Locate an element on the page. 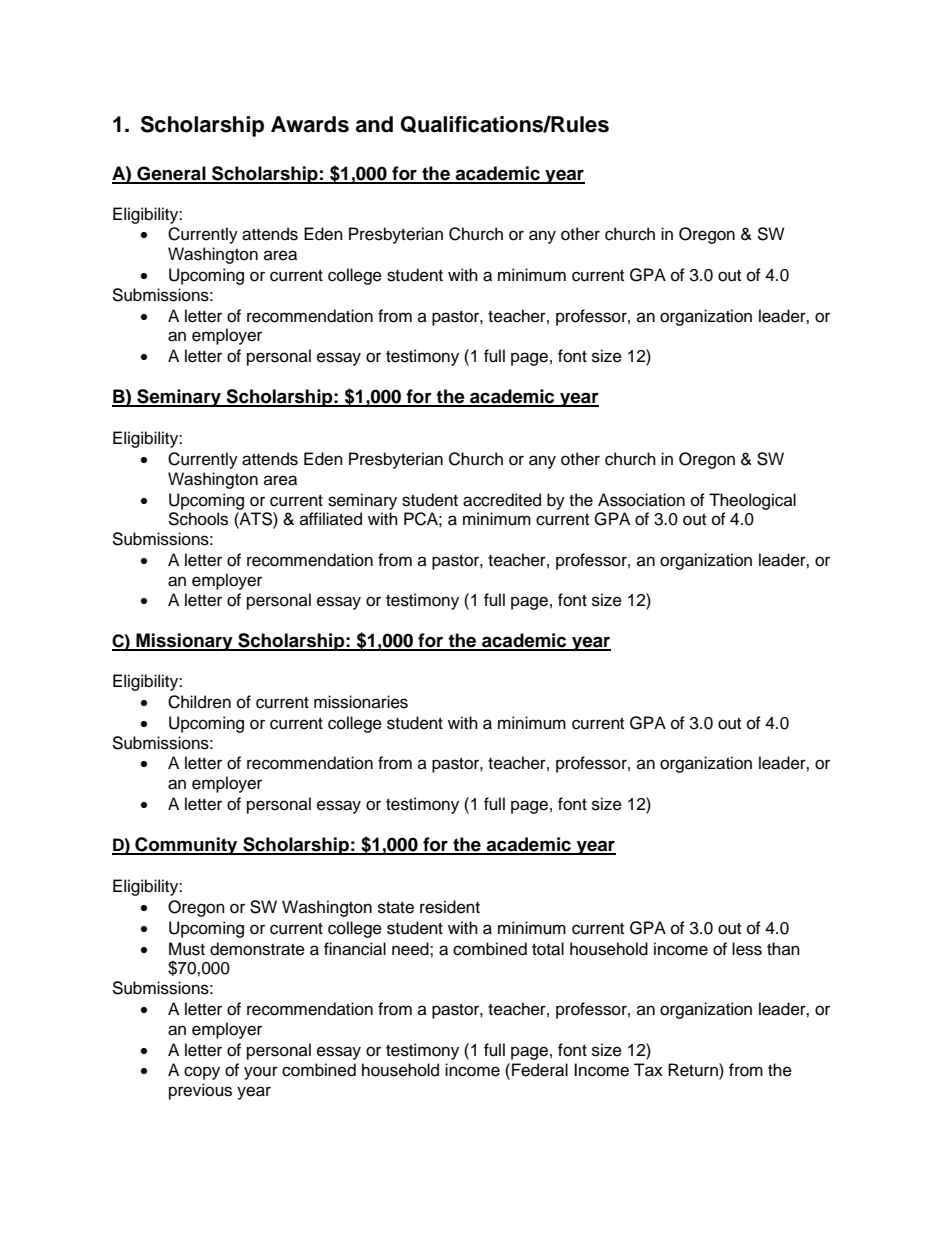 This image has width=952, height=1233. Federal is located at coordinates (540, 1070).
